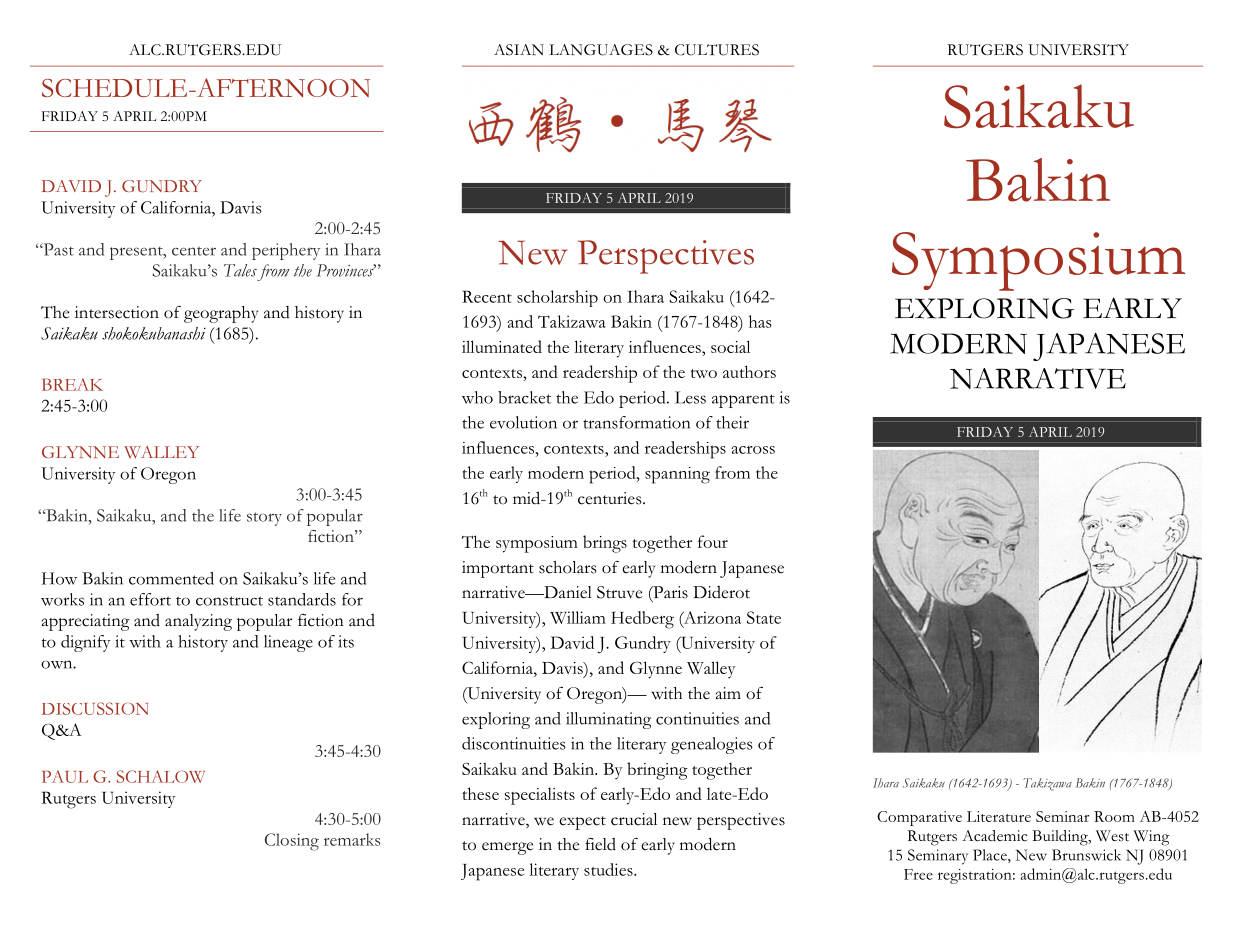 This screenshot has height=952, width=1233. What do you see at coordinates (677, 475) in the screenshot?
I see `spanning` at bounding box center [677, 475].
